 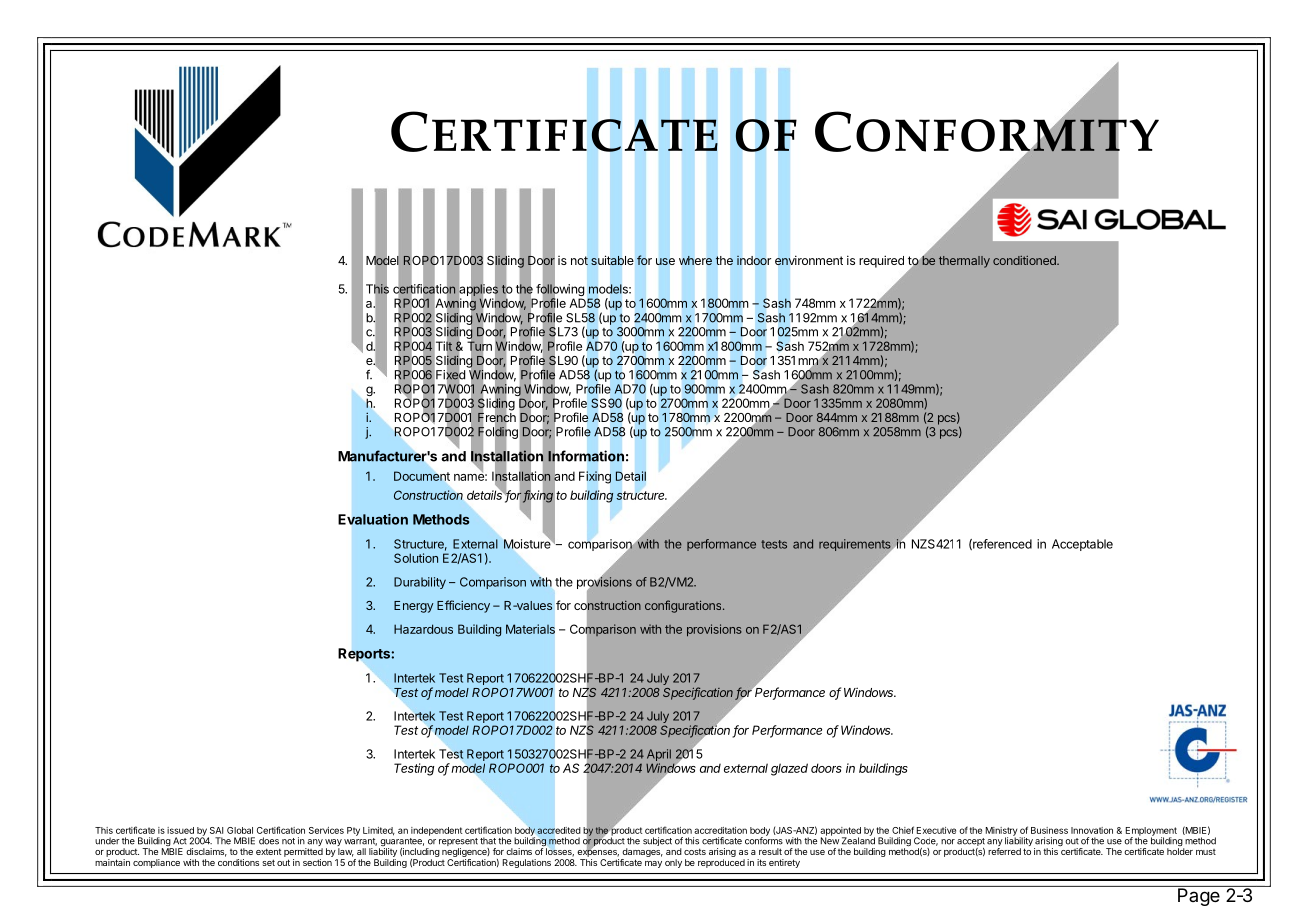 I want to click on suitable, so click(x=612, y=260).
